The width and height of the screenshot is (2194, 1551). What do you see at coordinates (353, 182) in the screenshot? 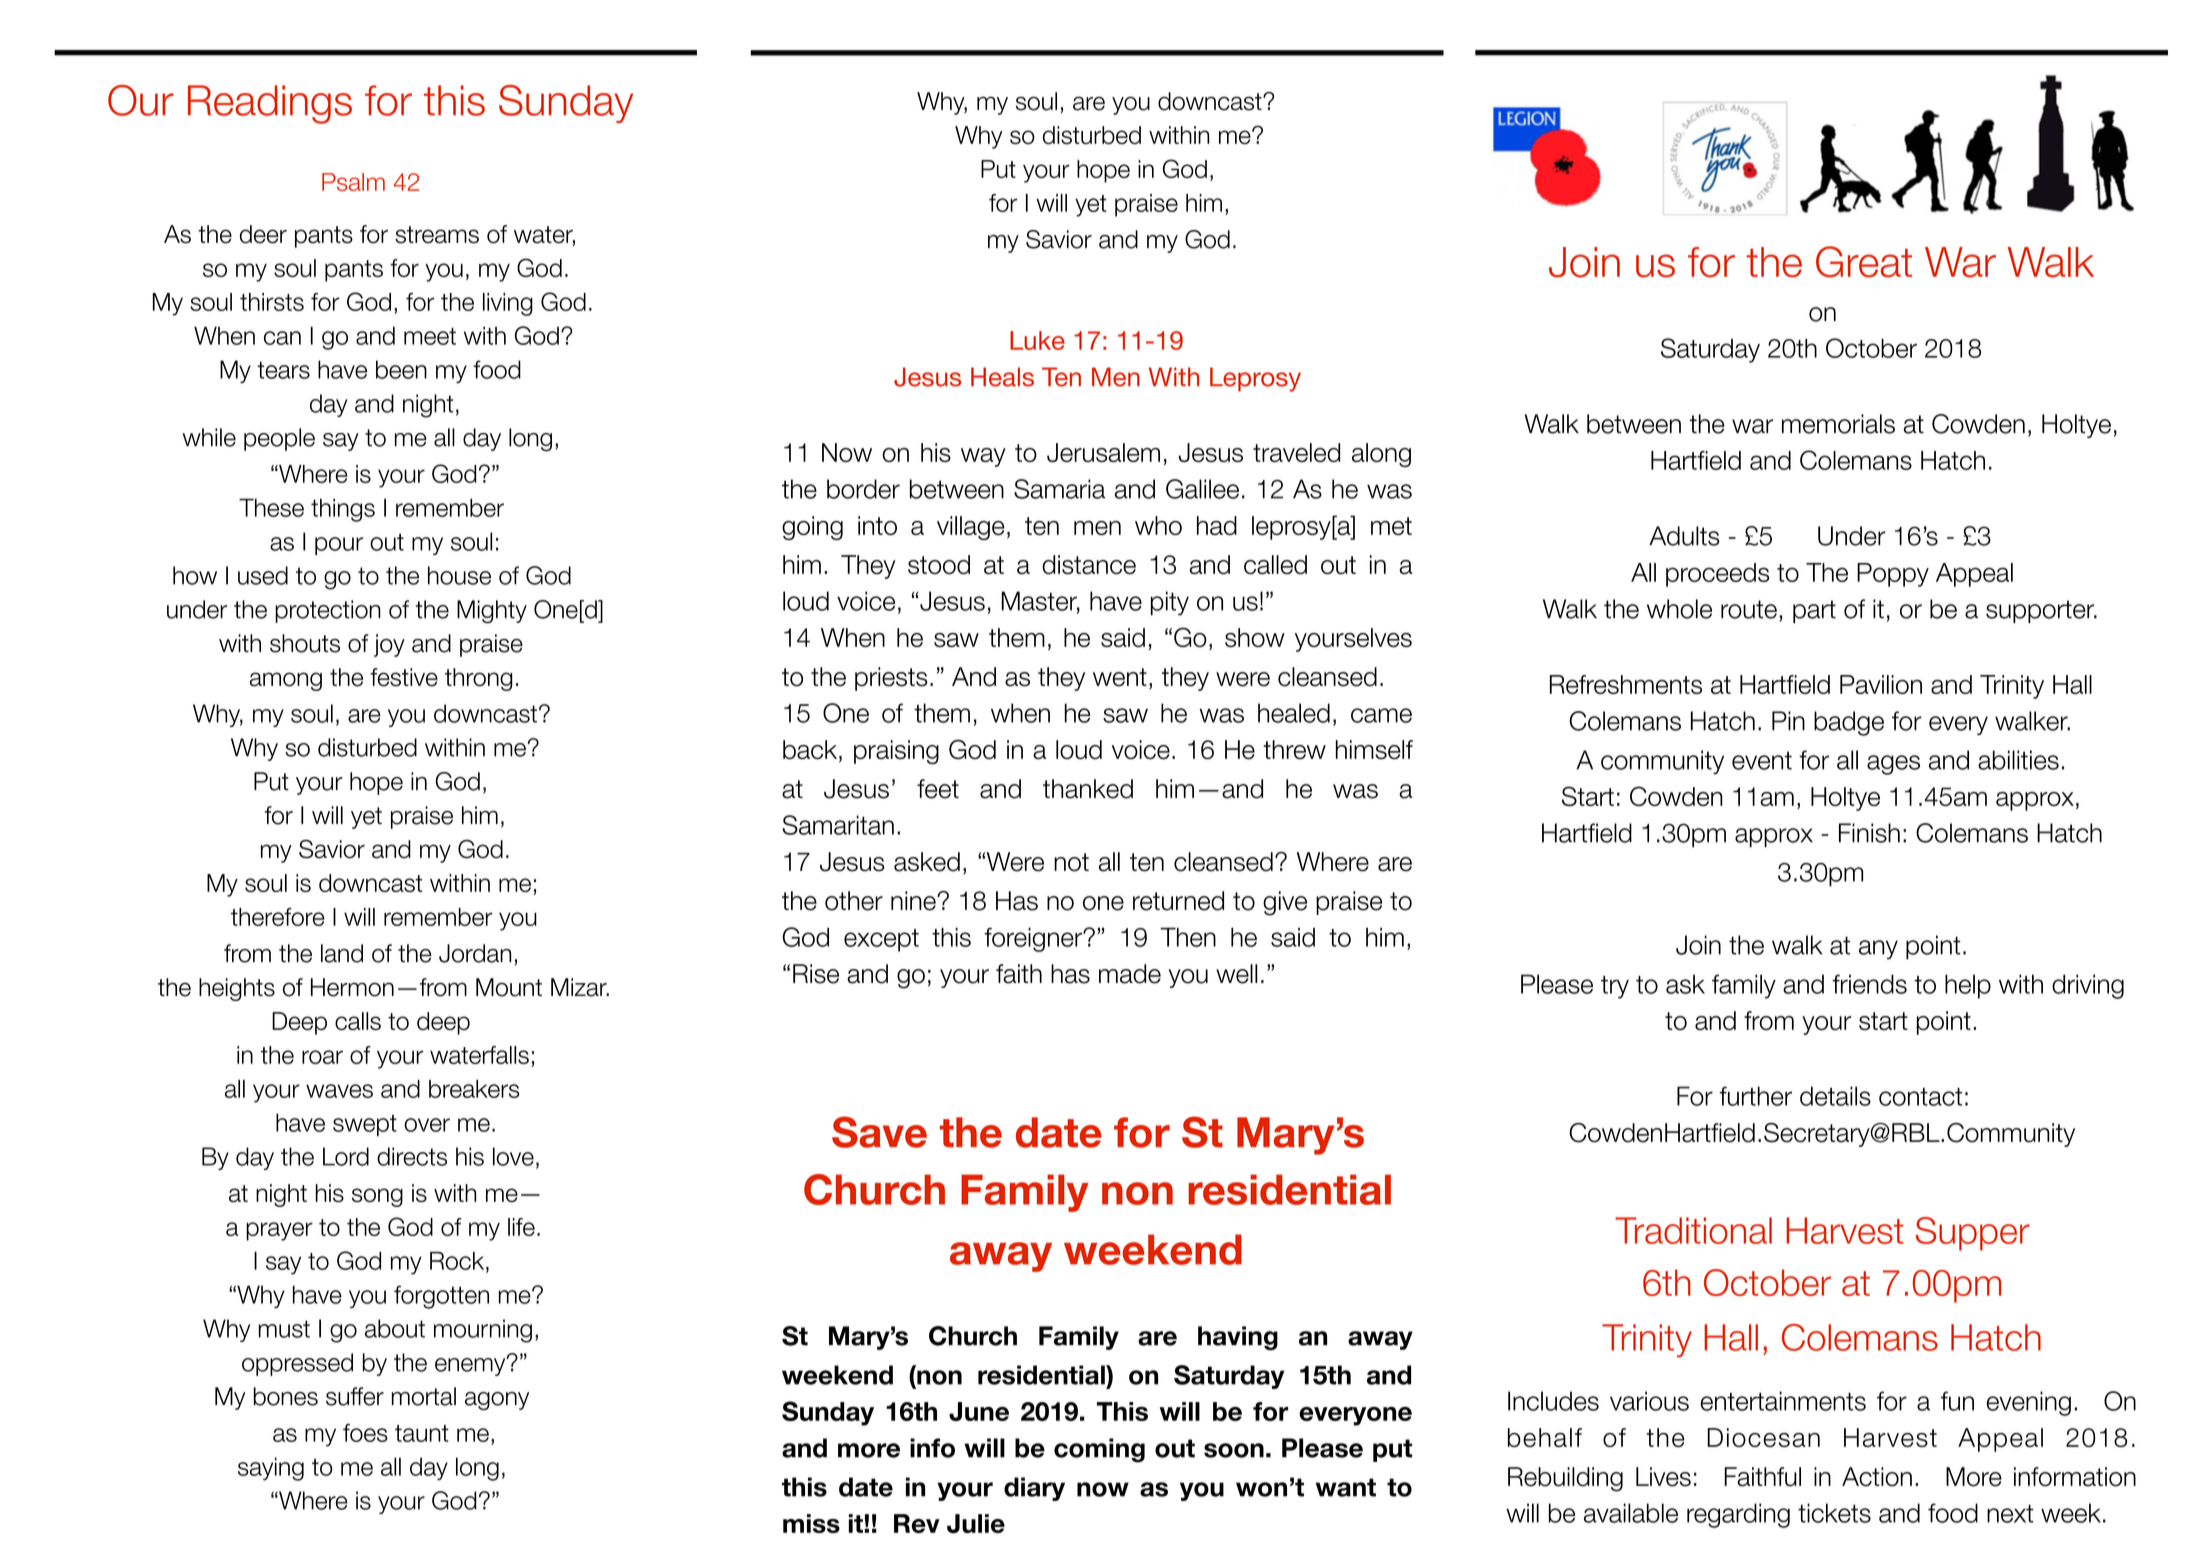
I see `Psalm` at bounding box center [353, 182].
